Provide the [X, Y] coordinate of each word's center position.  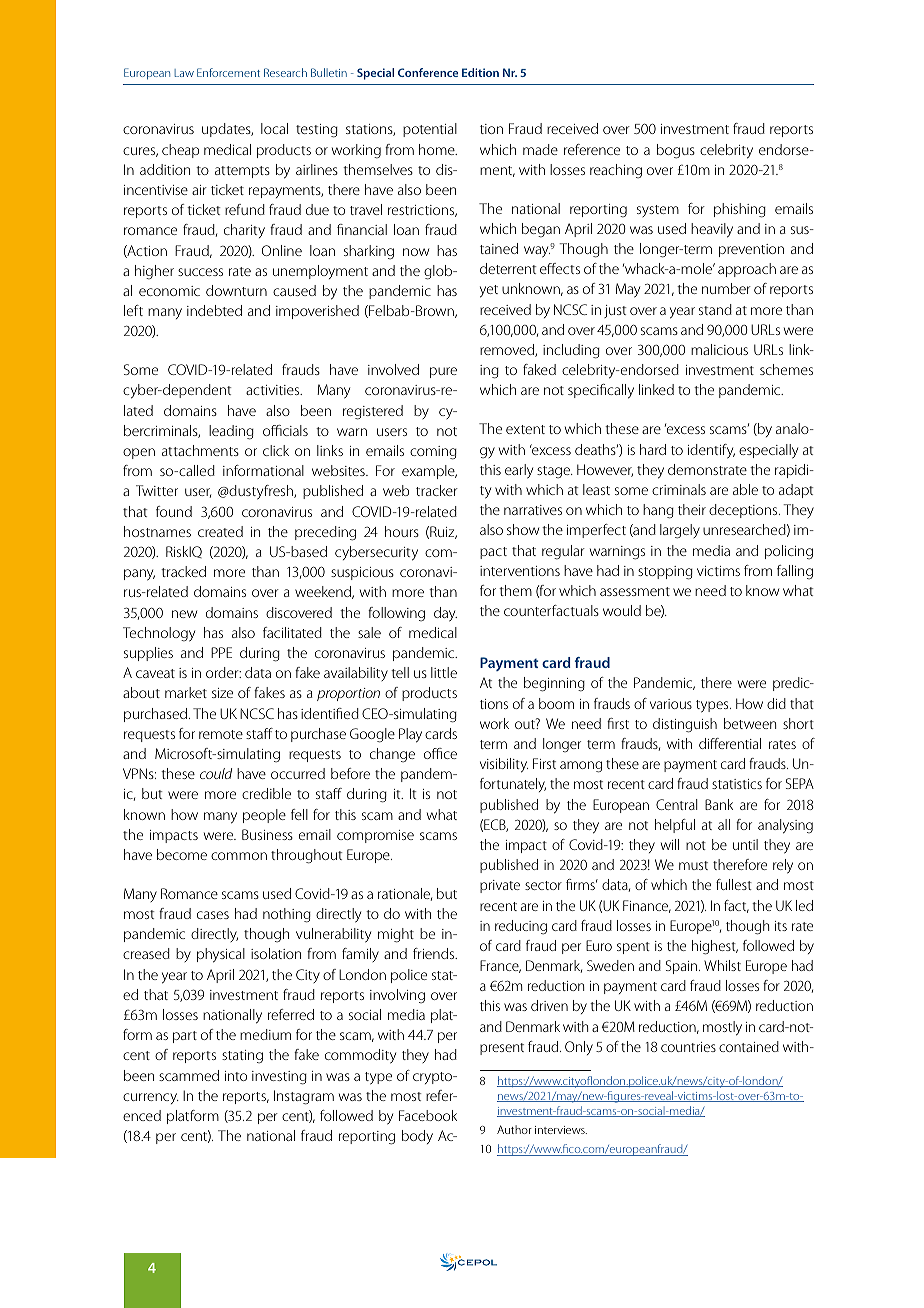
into [236, 1076]
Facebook [428, 1115]
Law [184, 73]
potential [430, 130]
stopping [665, 573]
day [445, 614]
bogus [676, 151]
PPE [221, 652]
